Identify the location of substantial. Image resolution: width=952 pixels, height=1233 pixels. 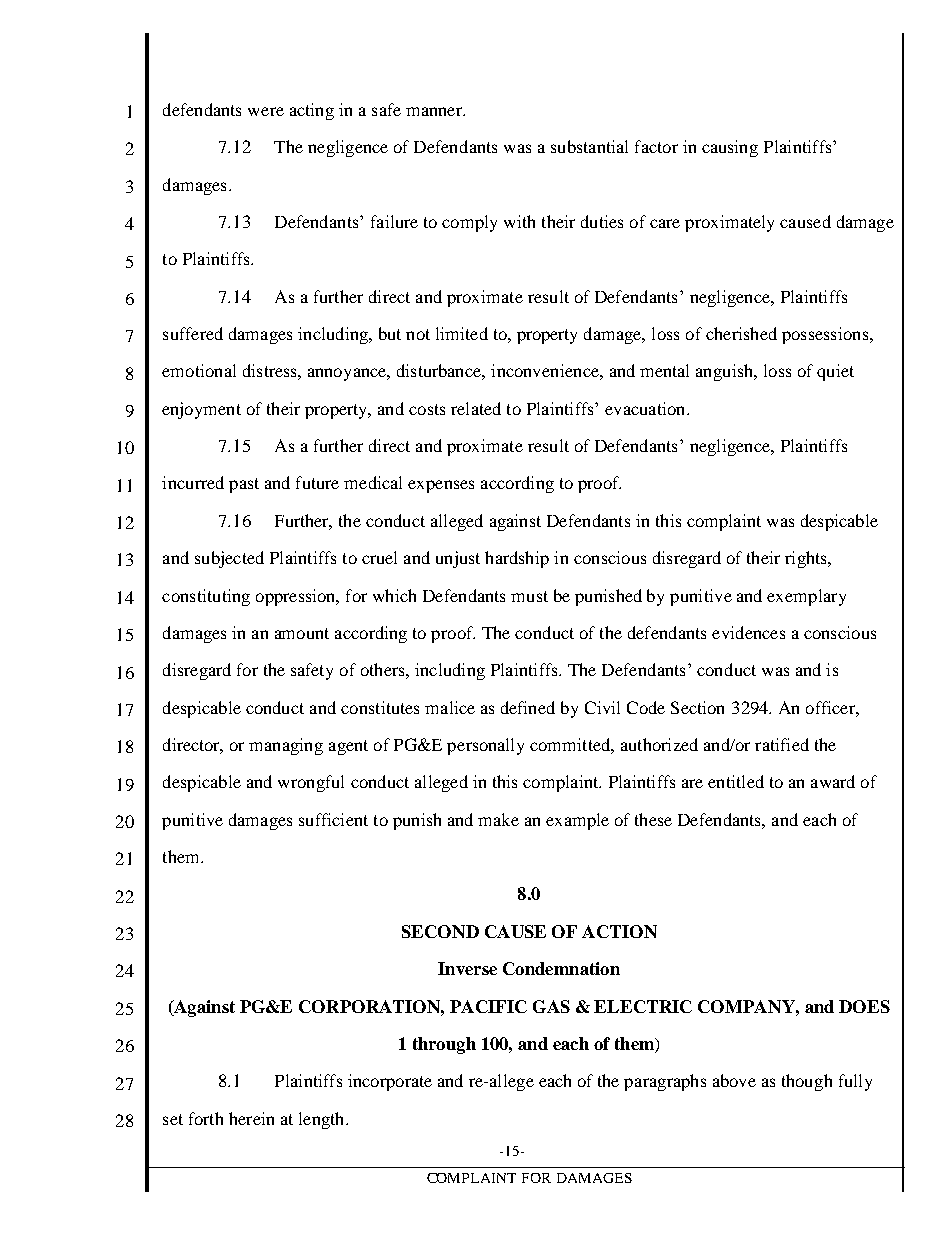
(589, 146).
